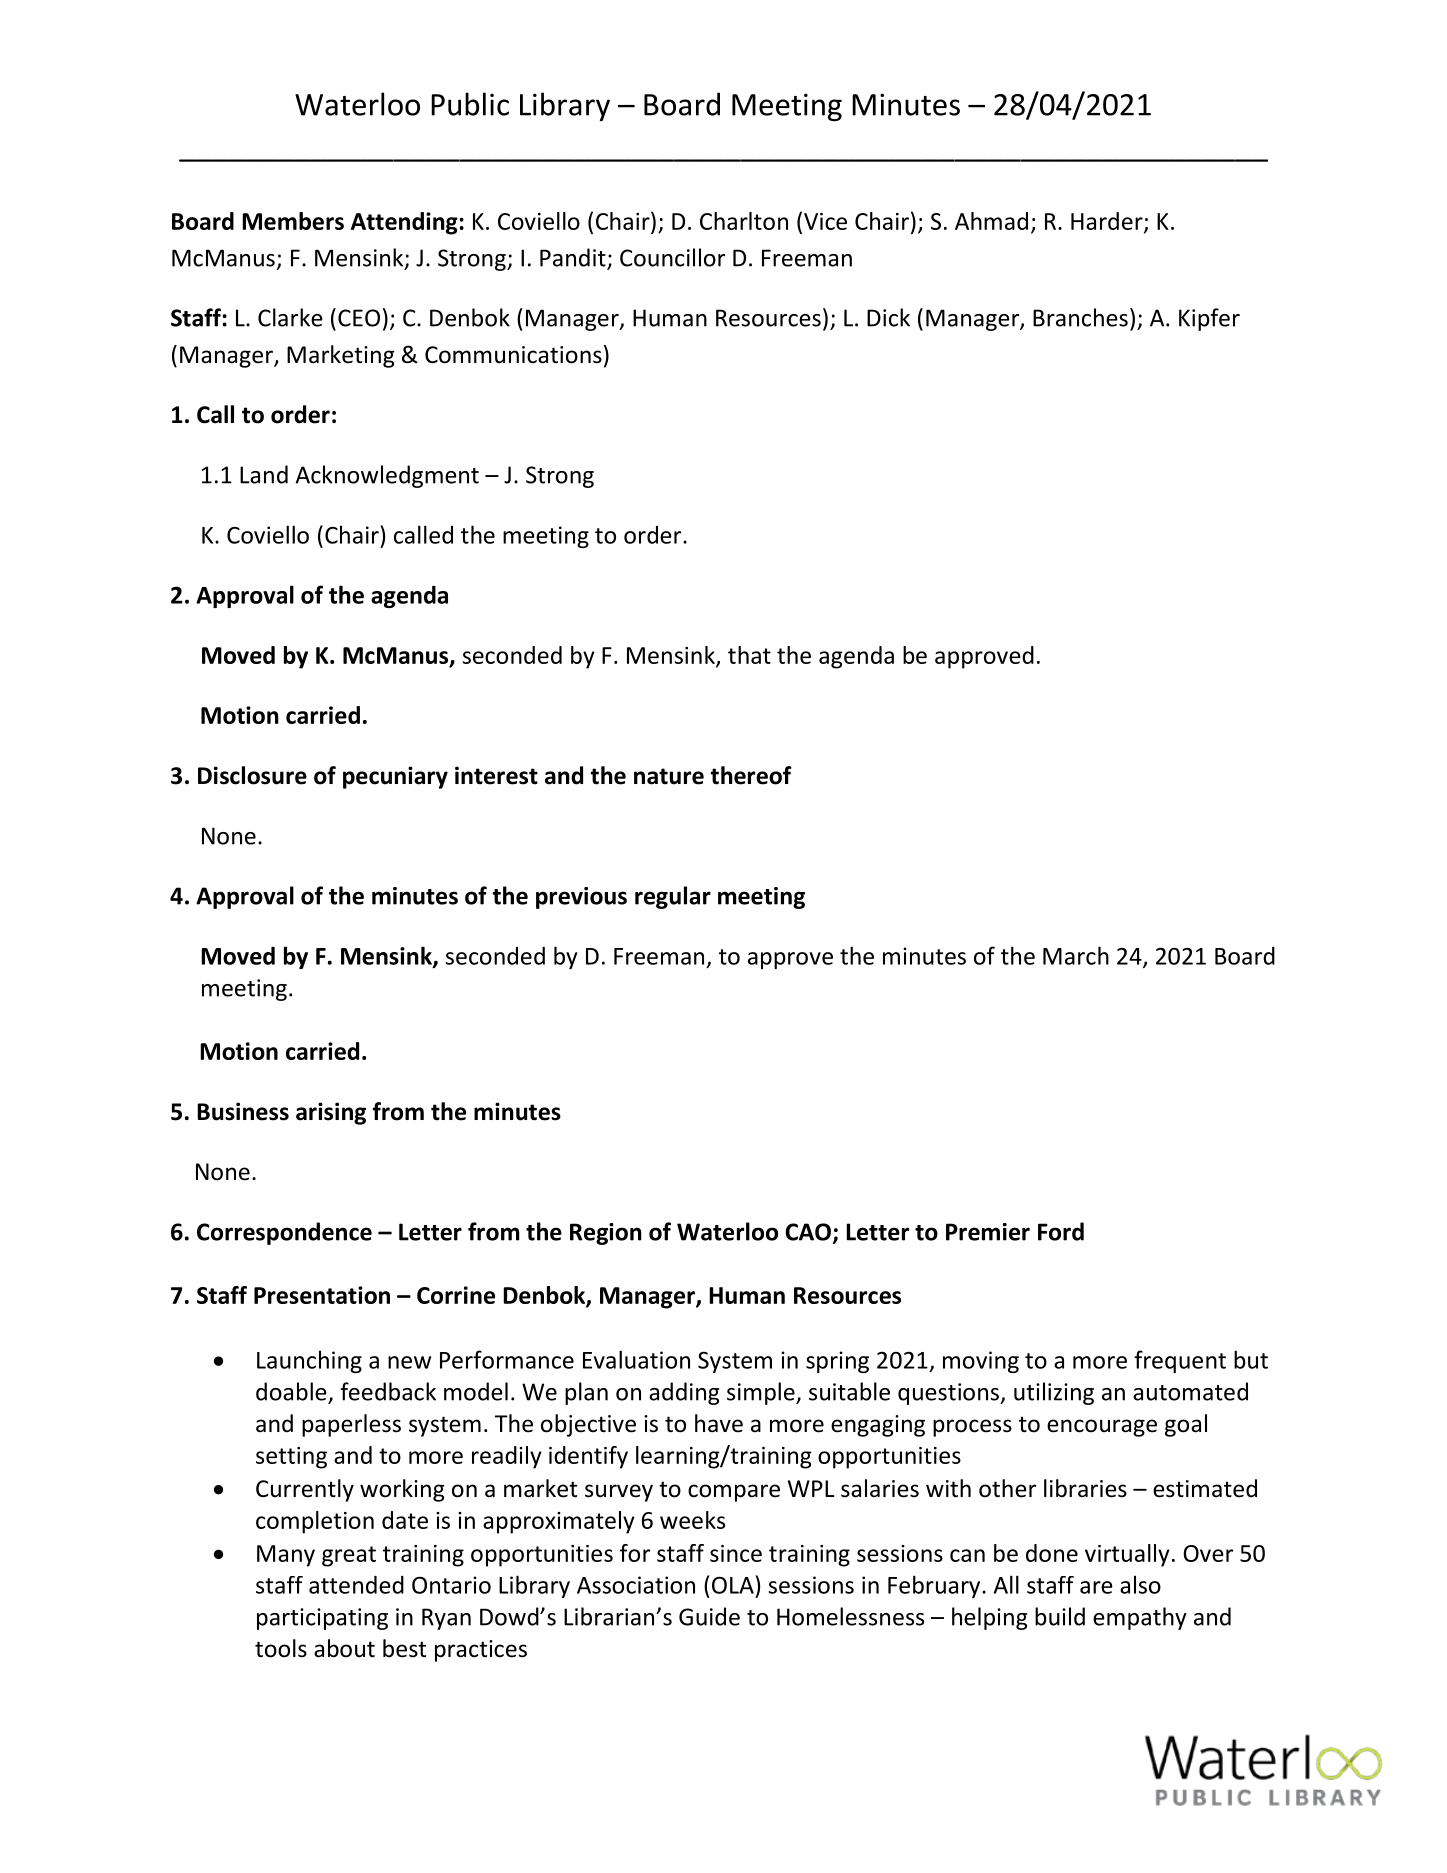 This document has width=1447, height=1873. I want to click on Harder, so click(1108, 222).
